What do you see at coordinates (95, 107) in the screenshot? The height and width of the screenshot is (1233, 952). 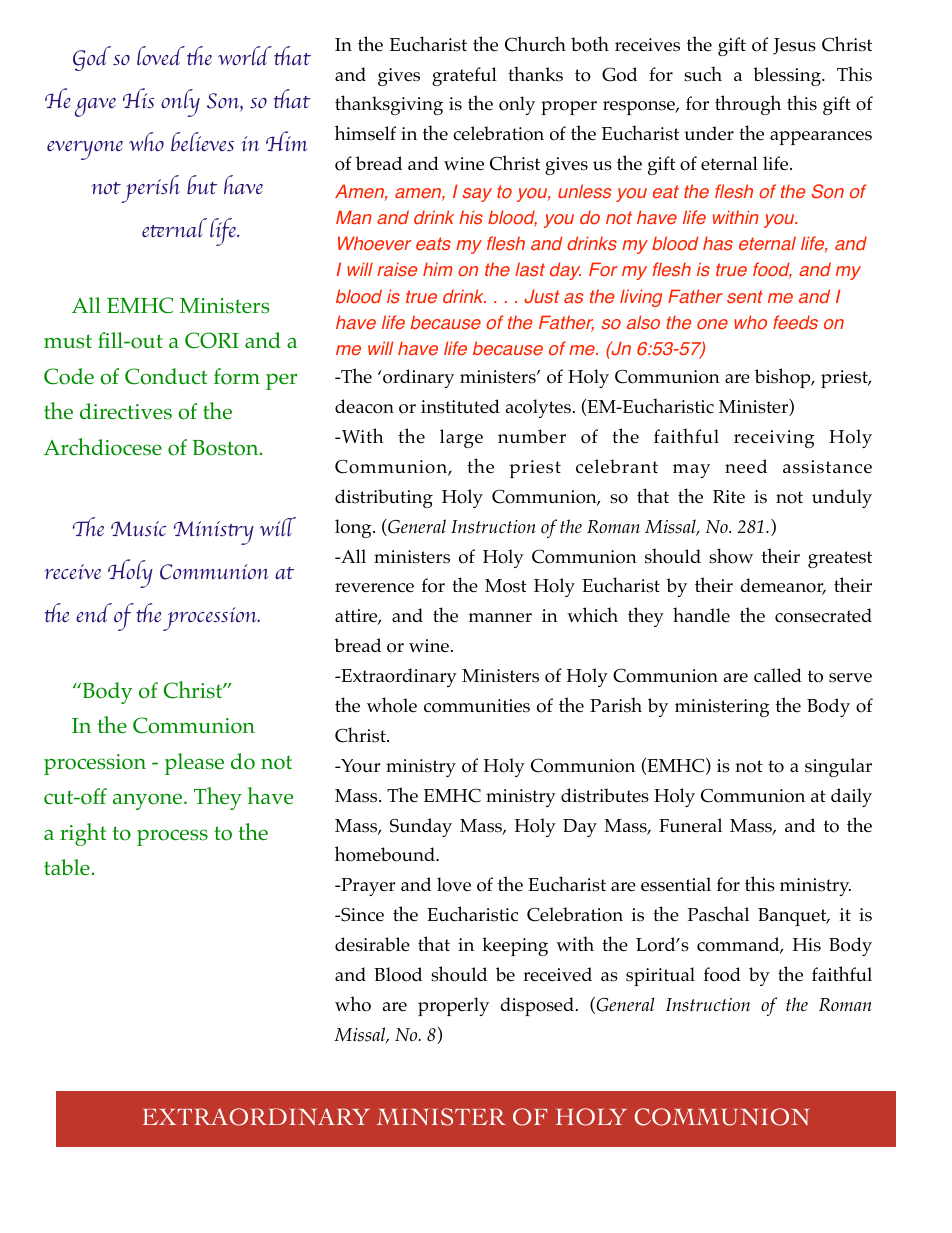 I see `gave` at bounding box center [95, 107].
